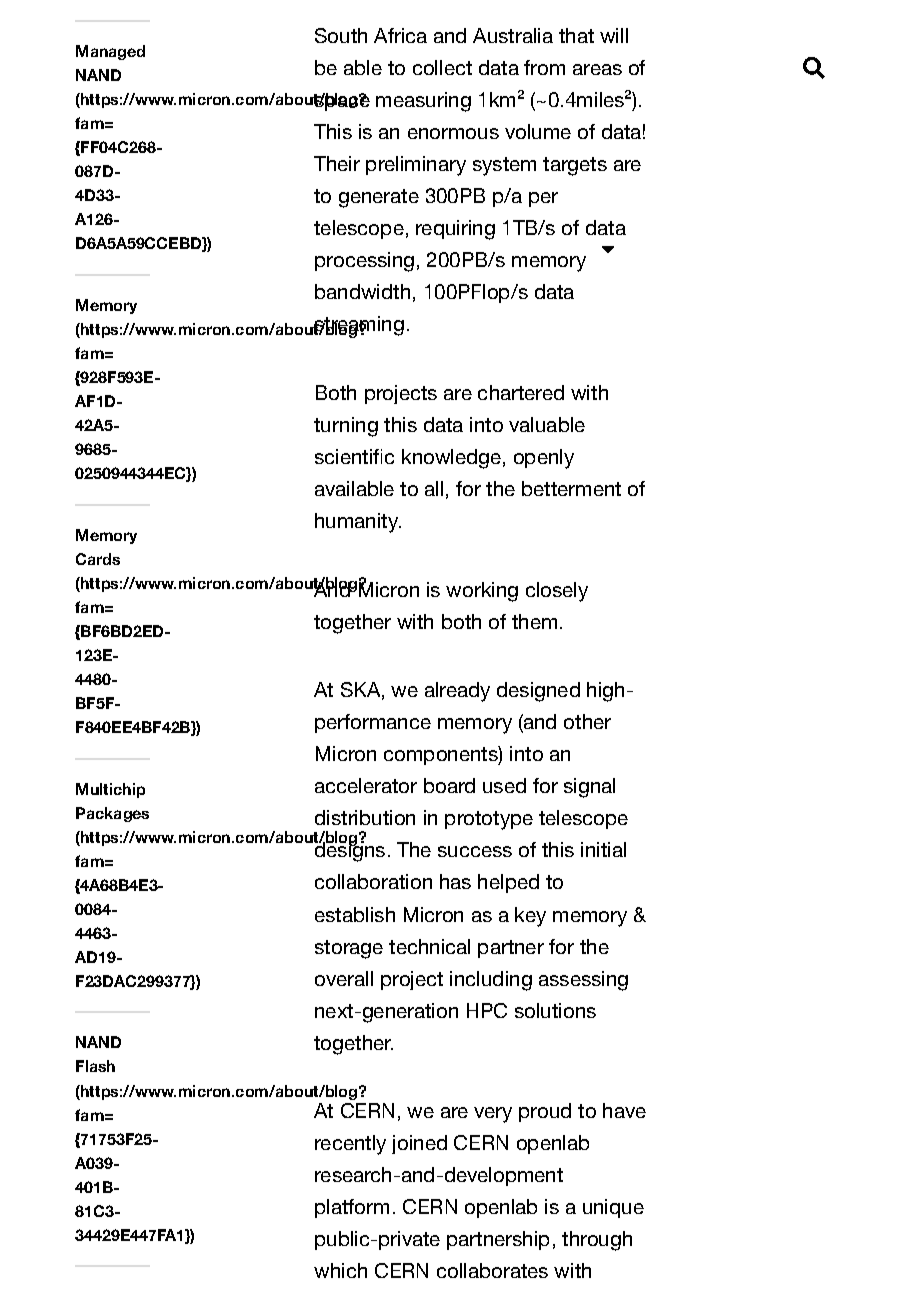 This screenshot has height=1309, width=924. What do you see at coordinates (95, 1066) in the screenshot?
I see `Flash` at bounding box center [95, 1066].
